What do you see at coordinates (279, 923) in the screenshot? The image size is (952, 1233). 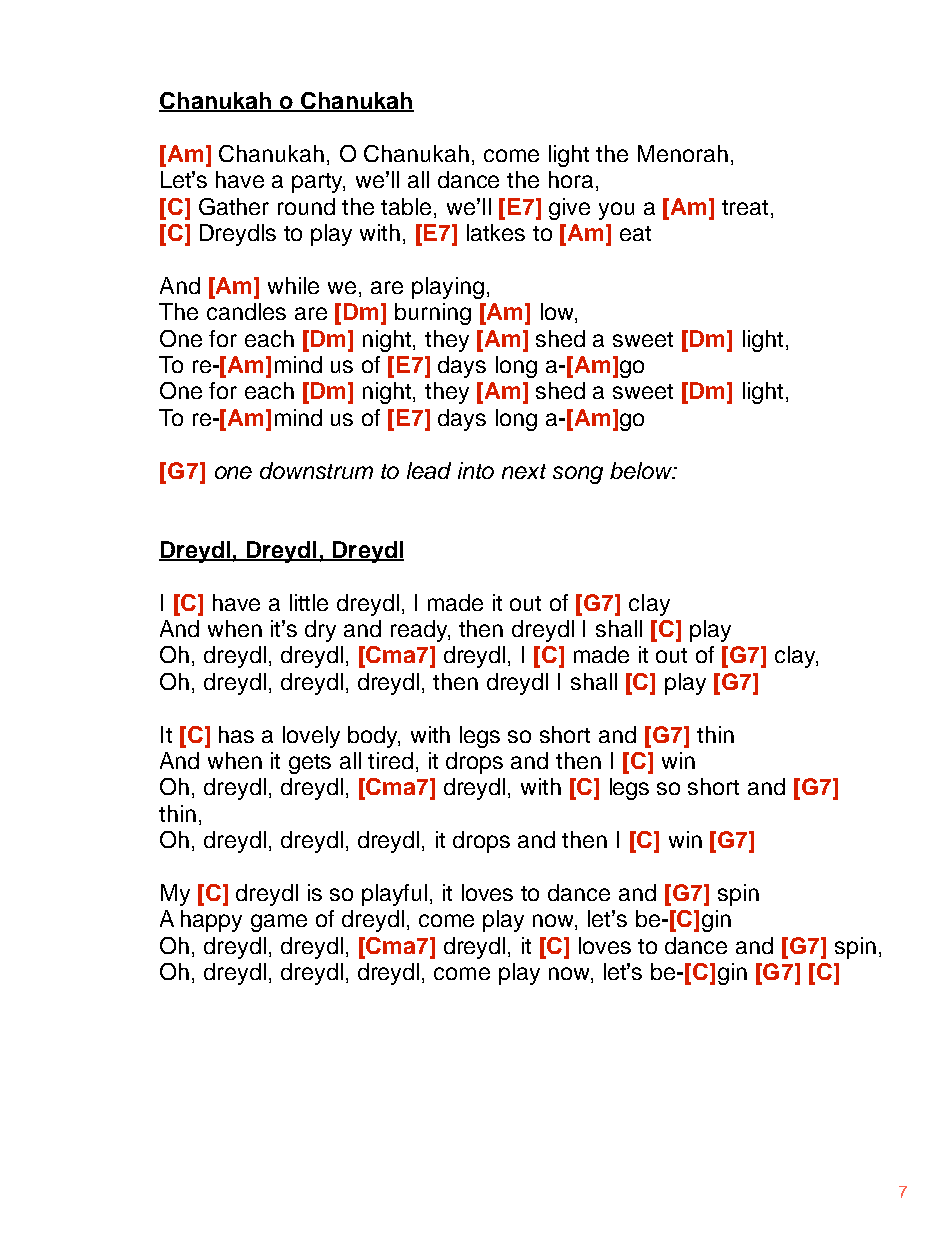 I see `game` at bounding box center [279, 923].
